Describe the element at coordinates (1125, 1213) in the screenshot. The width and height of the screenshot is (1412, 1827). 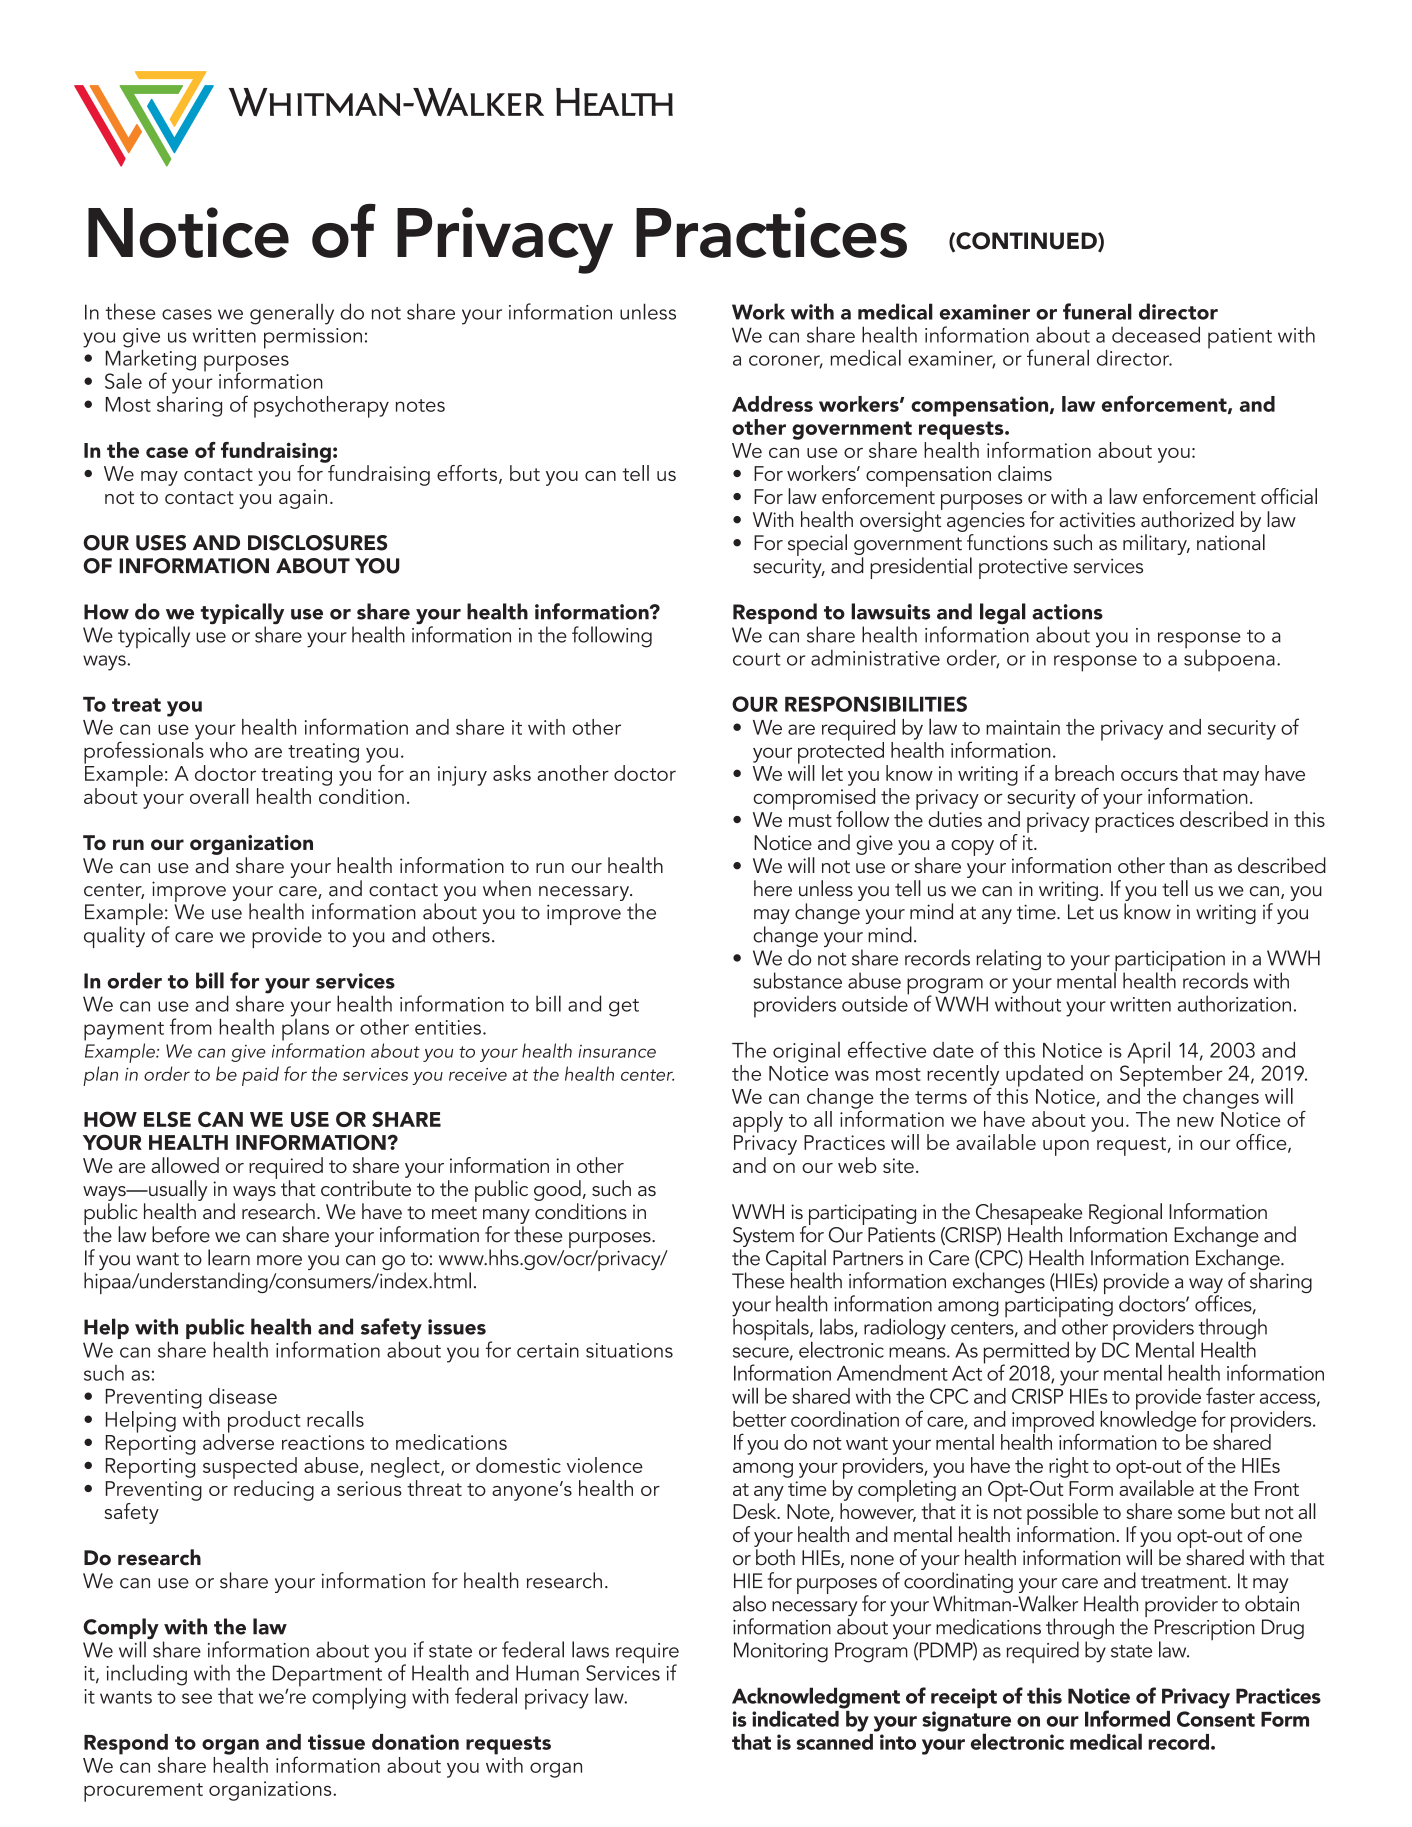
I see `Regional` at that location.
